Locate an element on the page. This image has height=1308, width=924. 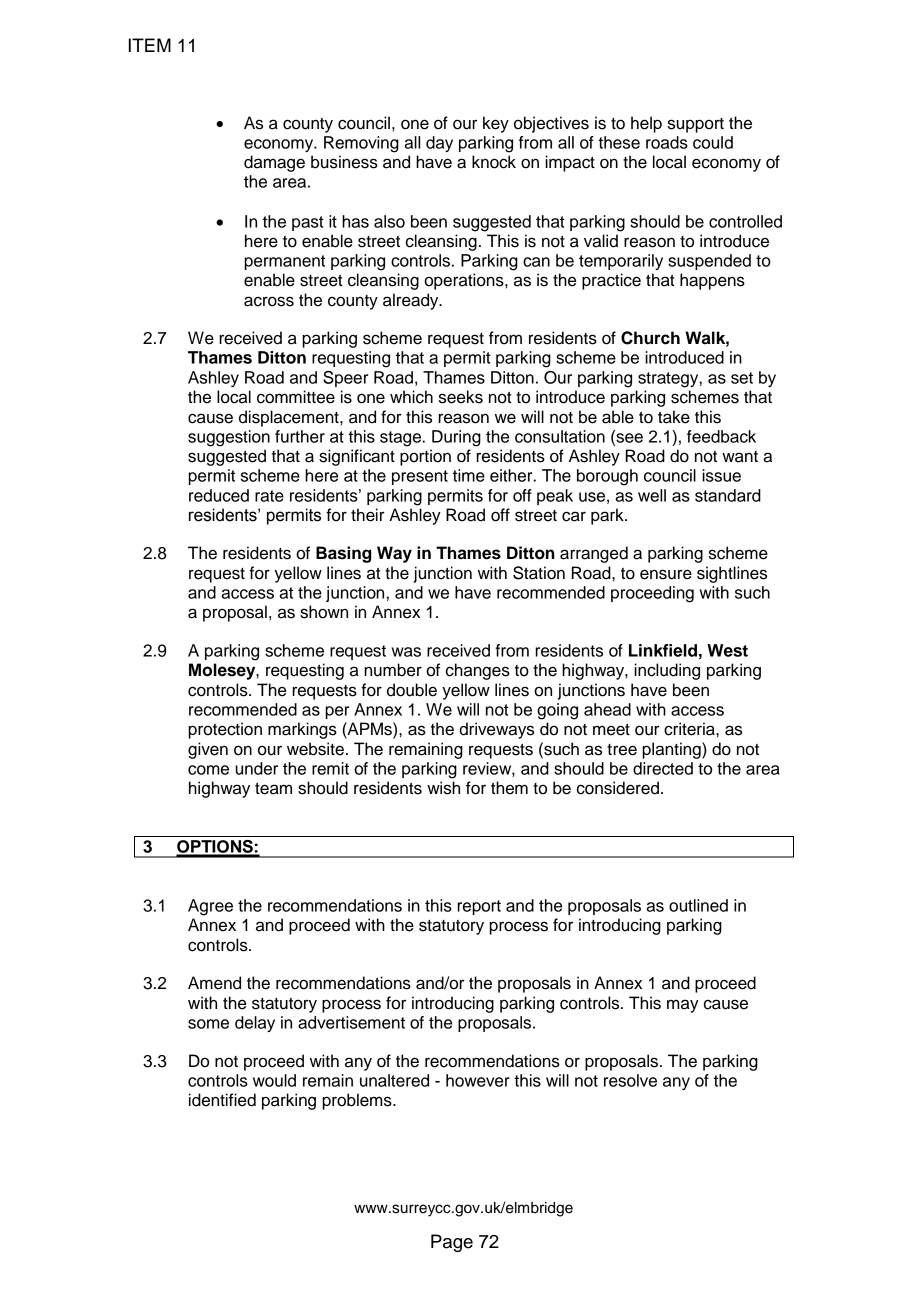
Church is located at coordinates (650, 338).
